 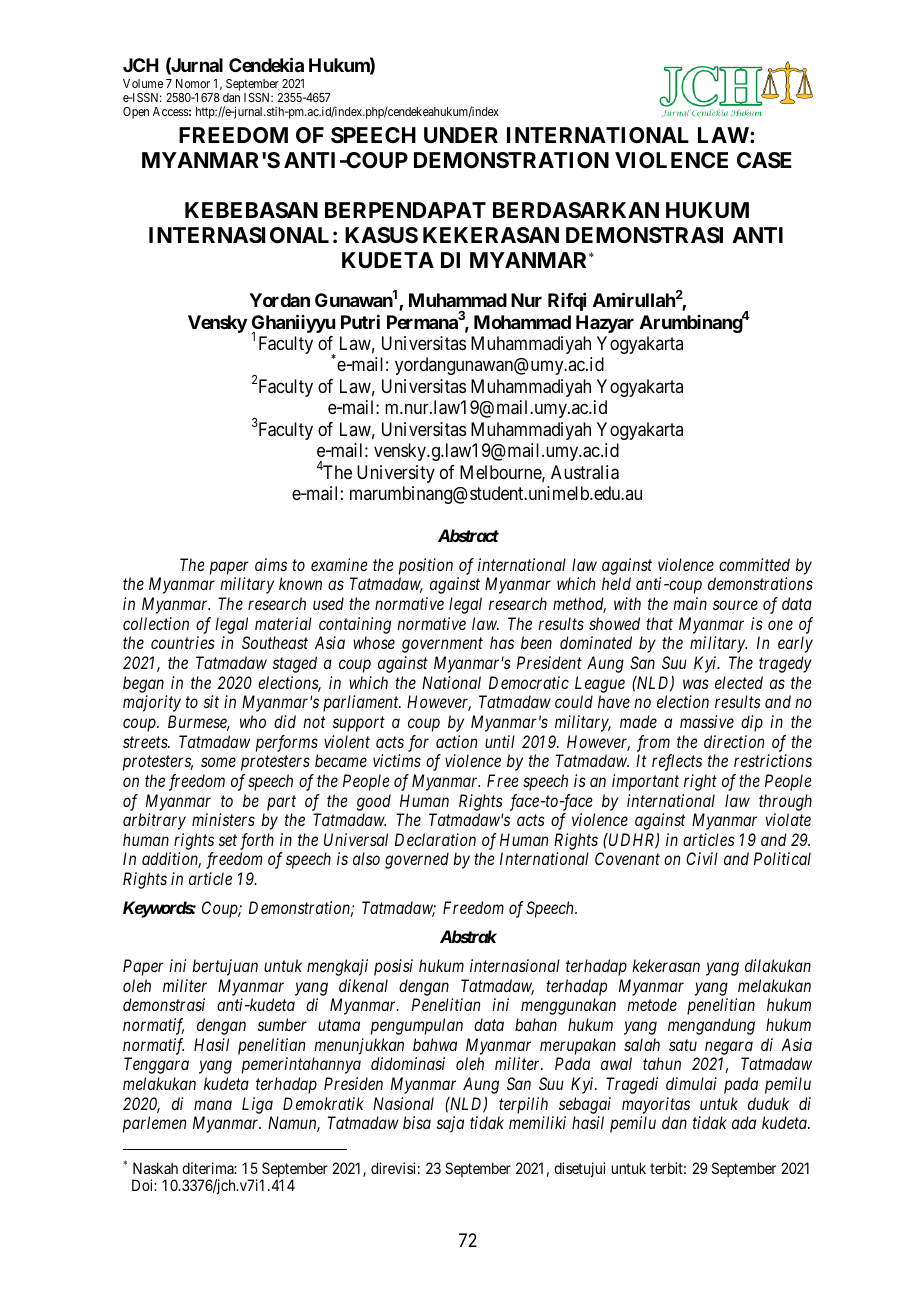 What do you see at coordinates (585, 472) in the screenshot?
I see `Australia` at bounding box center [585, 472].
